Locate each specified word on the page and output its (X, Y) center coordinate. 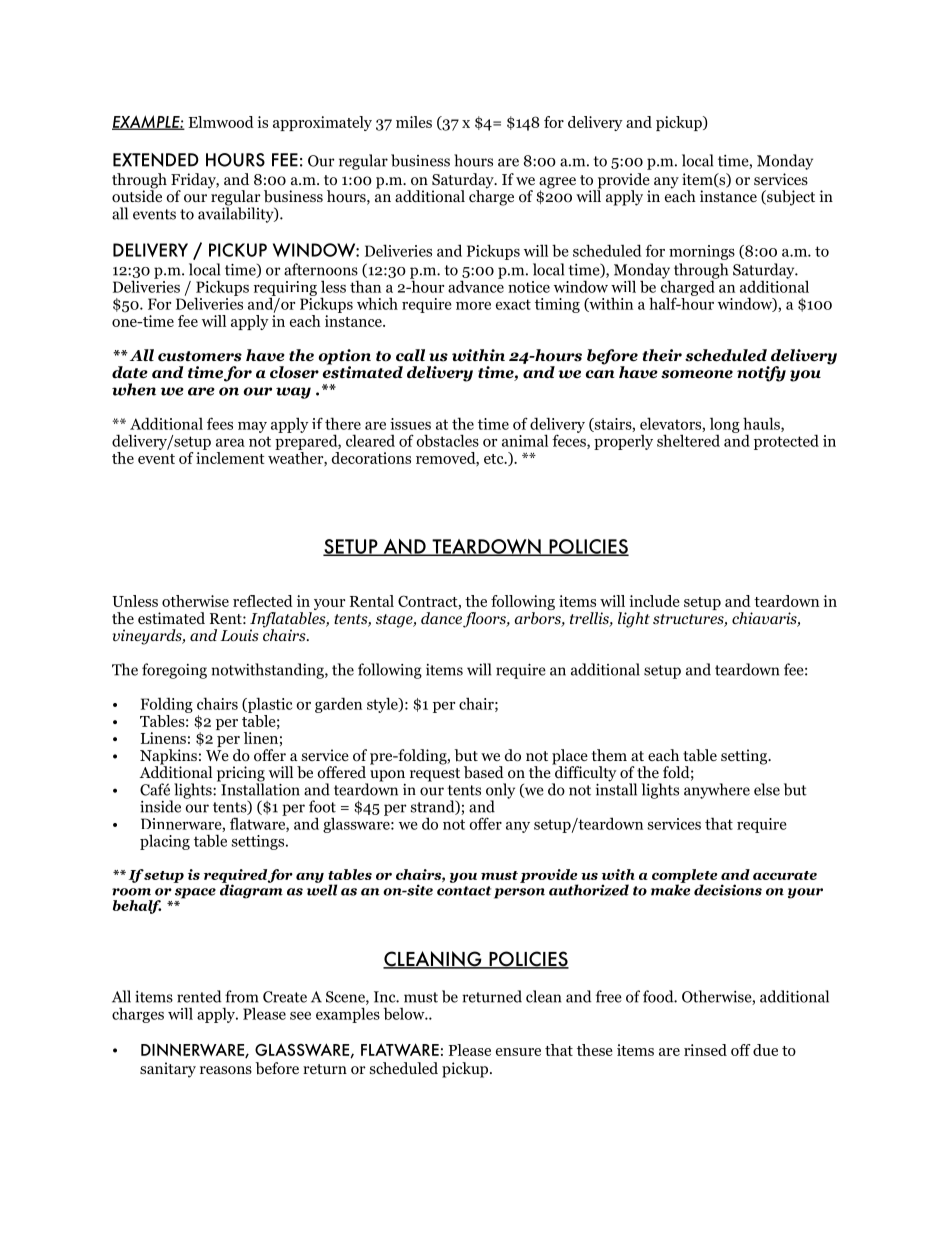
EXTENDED (156, 160)
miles (414, 122)
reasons (226, 1070)
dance (442, 619)
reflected (263, 601)
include (654, 601)
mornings (702, 252)
